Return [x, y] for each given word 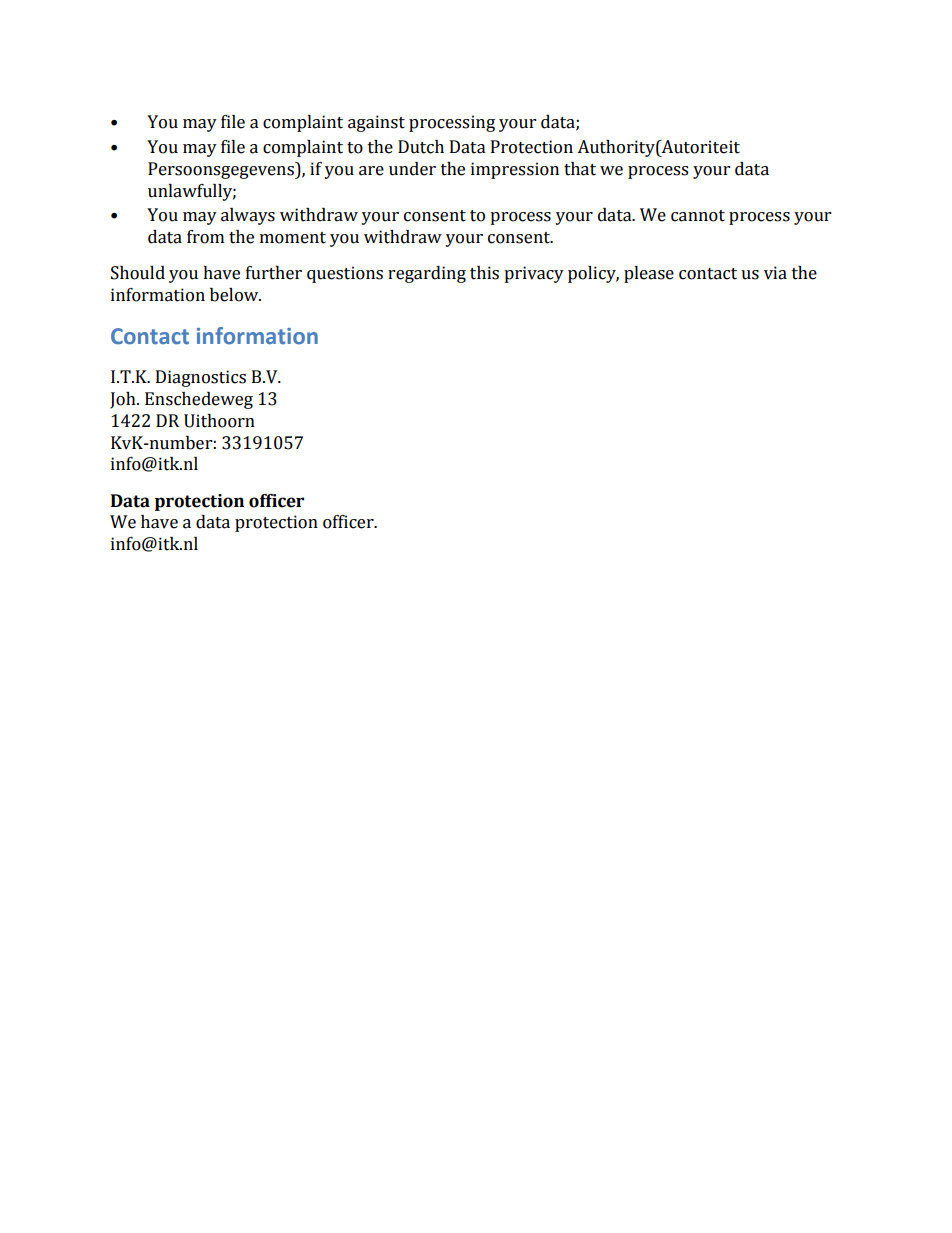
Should [138, 273]
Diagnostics [201, 378]
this [484, 273]
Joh [124, 400]
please [649, 274]
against [376, 123]
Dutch [421, 147]
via [775, 273]
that [580, 169]
